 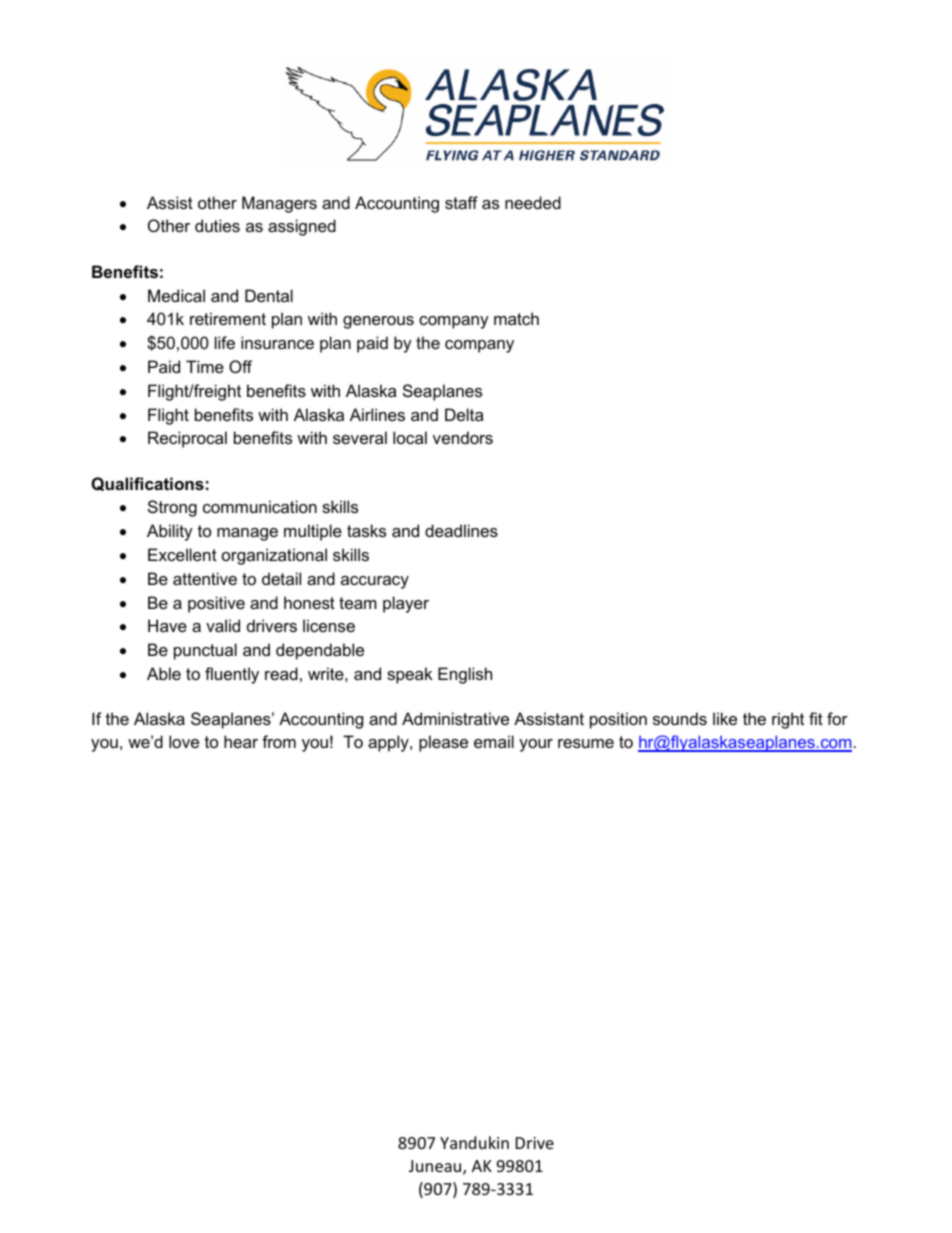 I want to click on English, so click(x=465, y=675).
